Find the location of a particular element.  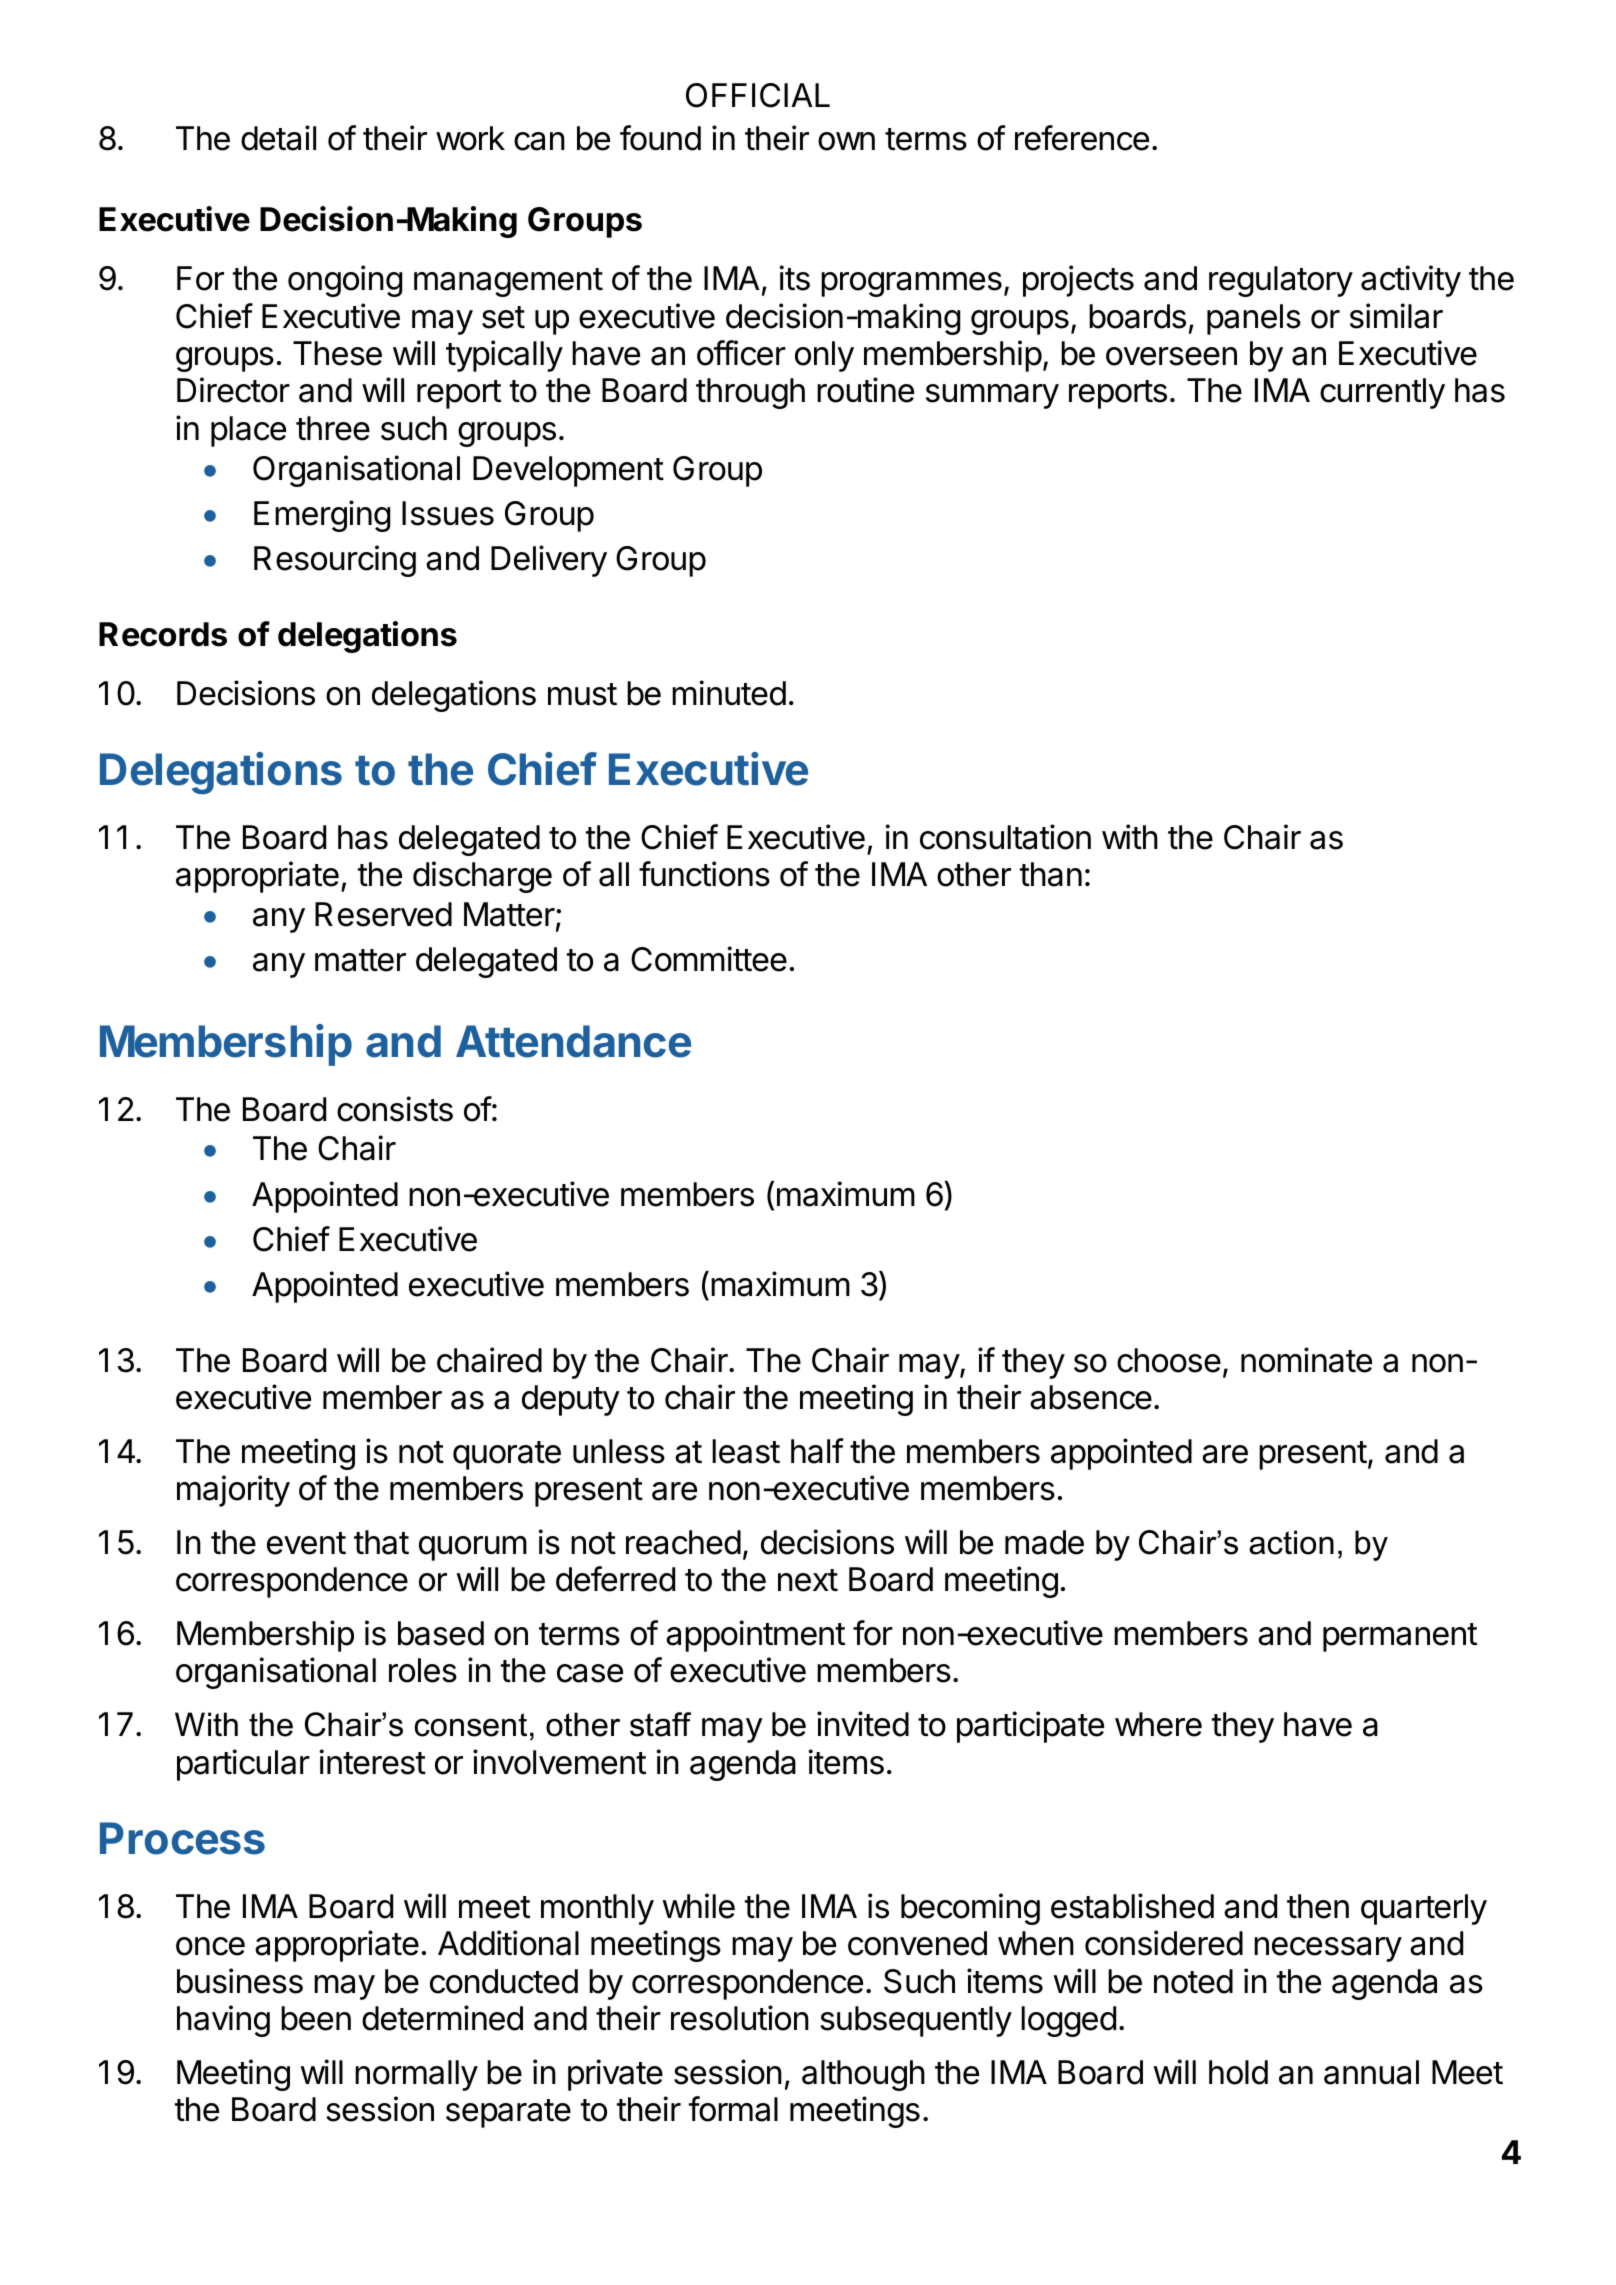

hold is located at coordinates (1238, 2072).
